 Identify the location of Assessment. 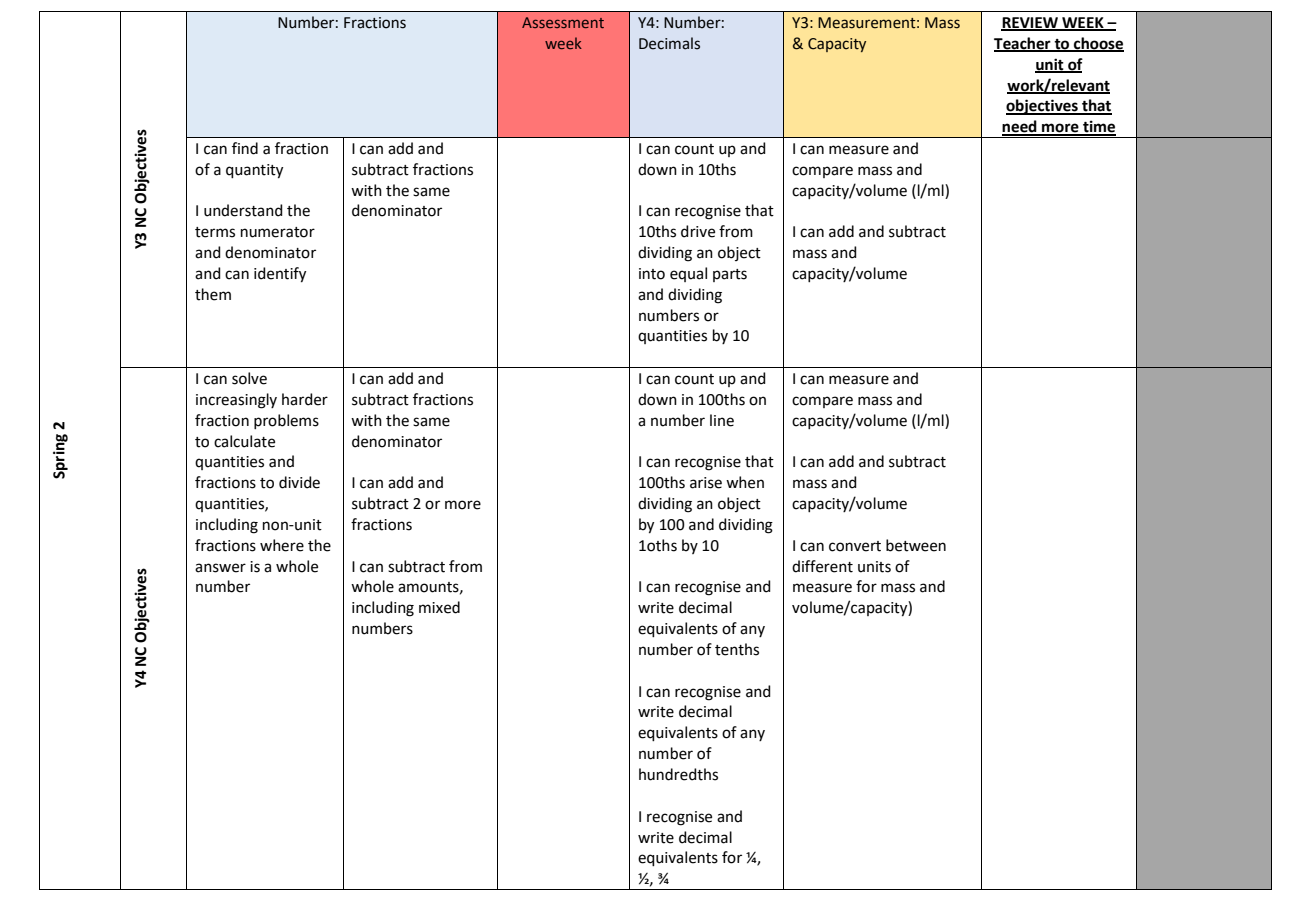
(563, 22).
